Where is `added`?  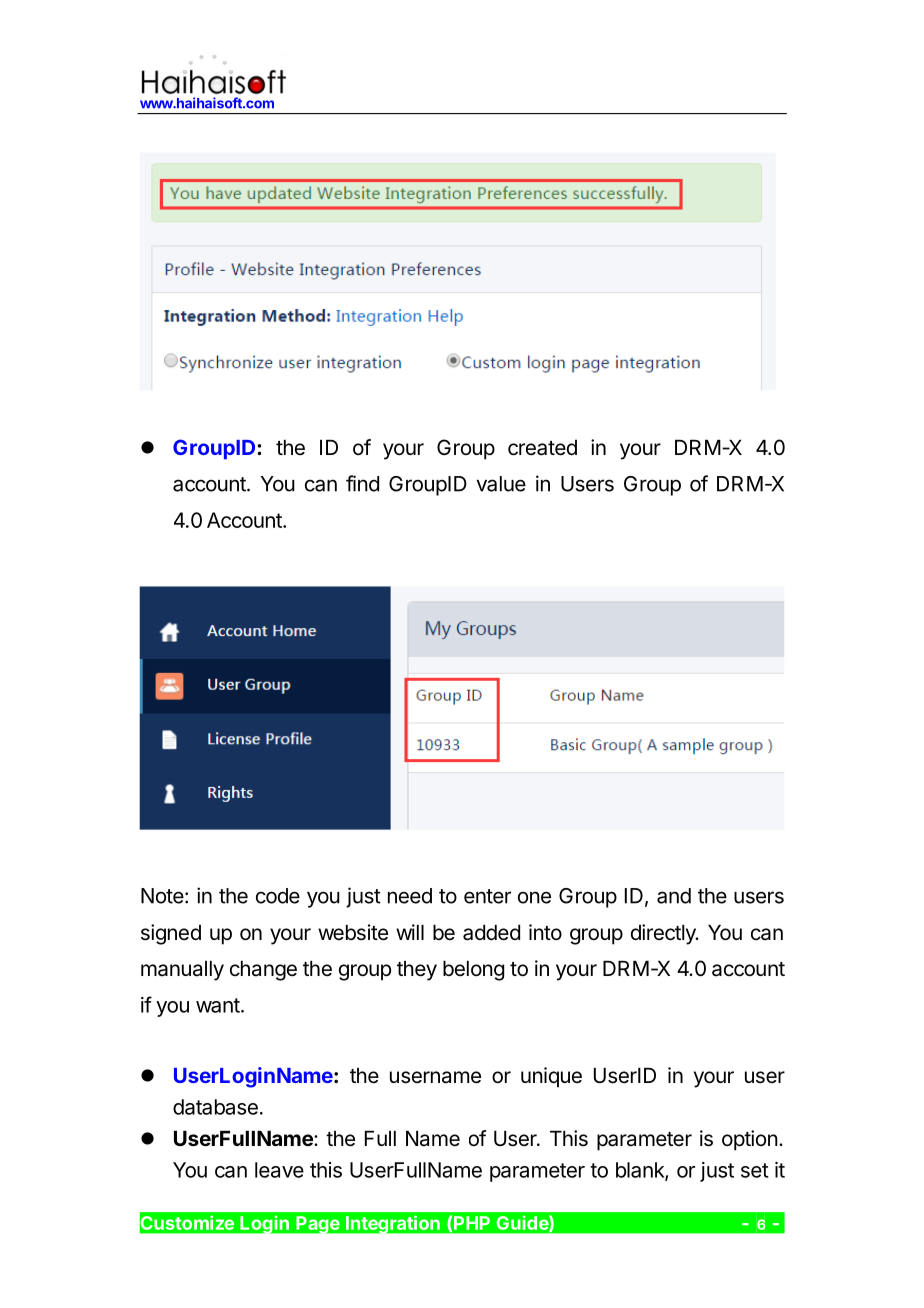
added is located at coordinates (491, 933).
